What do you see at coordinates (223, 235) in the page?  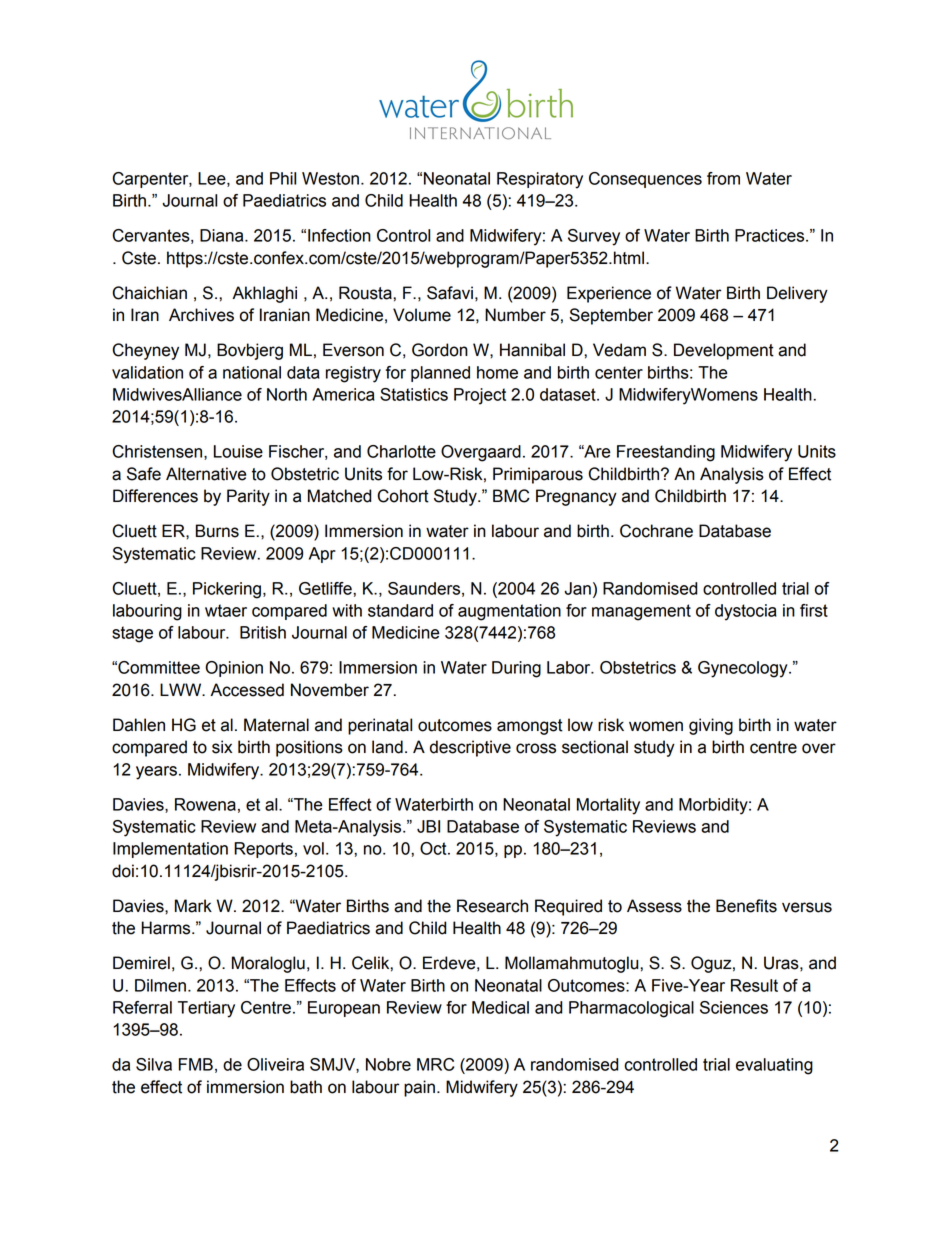 I see `Diana` at bounding box center [223, 235].
